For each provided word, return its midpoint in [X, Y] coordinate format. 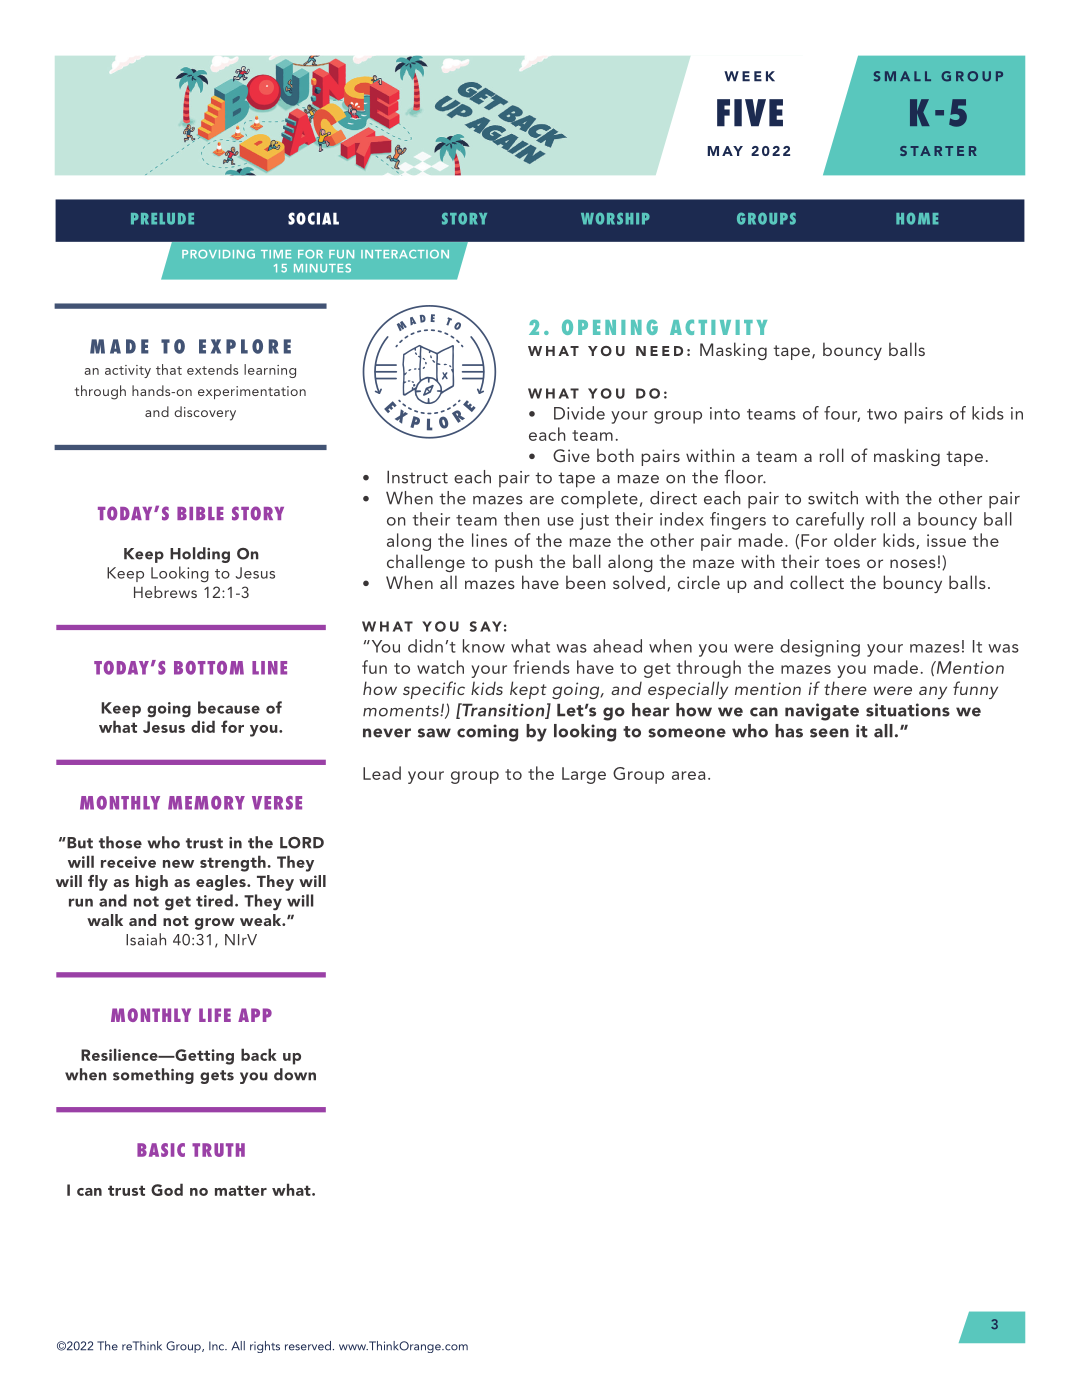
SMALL [902, 76]
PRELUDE [162, 219]
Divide [579, 413]
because [229, 707]
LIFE [215, 1015]
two [882, 414]
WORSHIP [615, 219]
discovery [205, 413]
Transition [503, 711]
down [295, 1074]
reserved [308, 1346]
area [688, 775]
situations [908, 710]
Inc [218, 1346]
